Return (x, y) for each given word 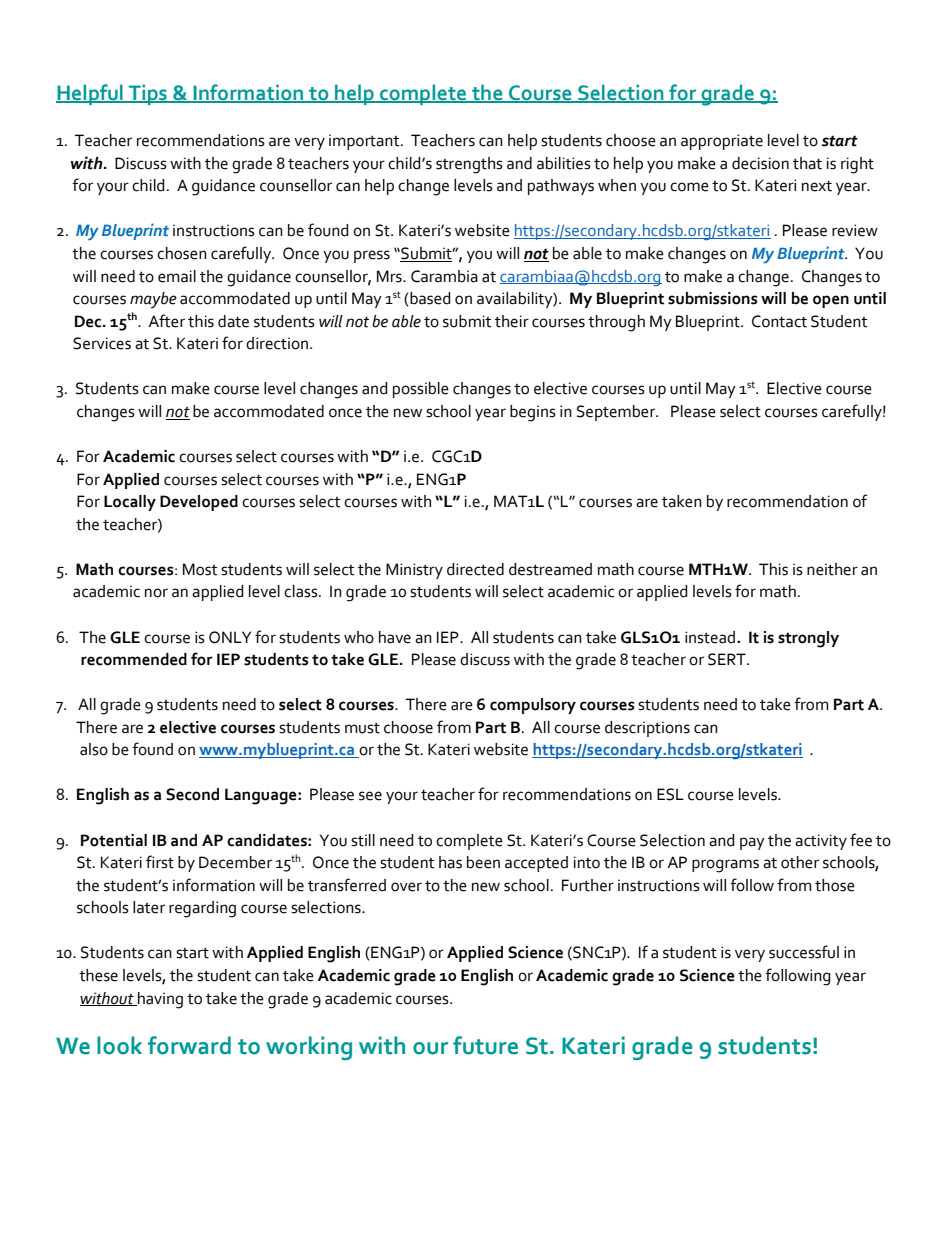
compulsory (533, 706)
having (159, 1000)
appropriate (722, 142)
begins (533, 413)
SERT (728, 659)
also (94, 749)
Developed (199, 503)
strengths (469, 165)
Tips (148, 94)
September (617, 413)
